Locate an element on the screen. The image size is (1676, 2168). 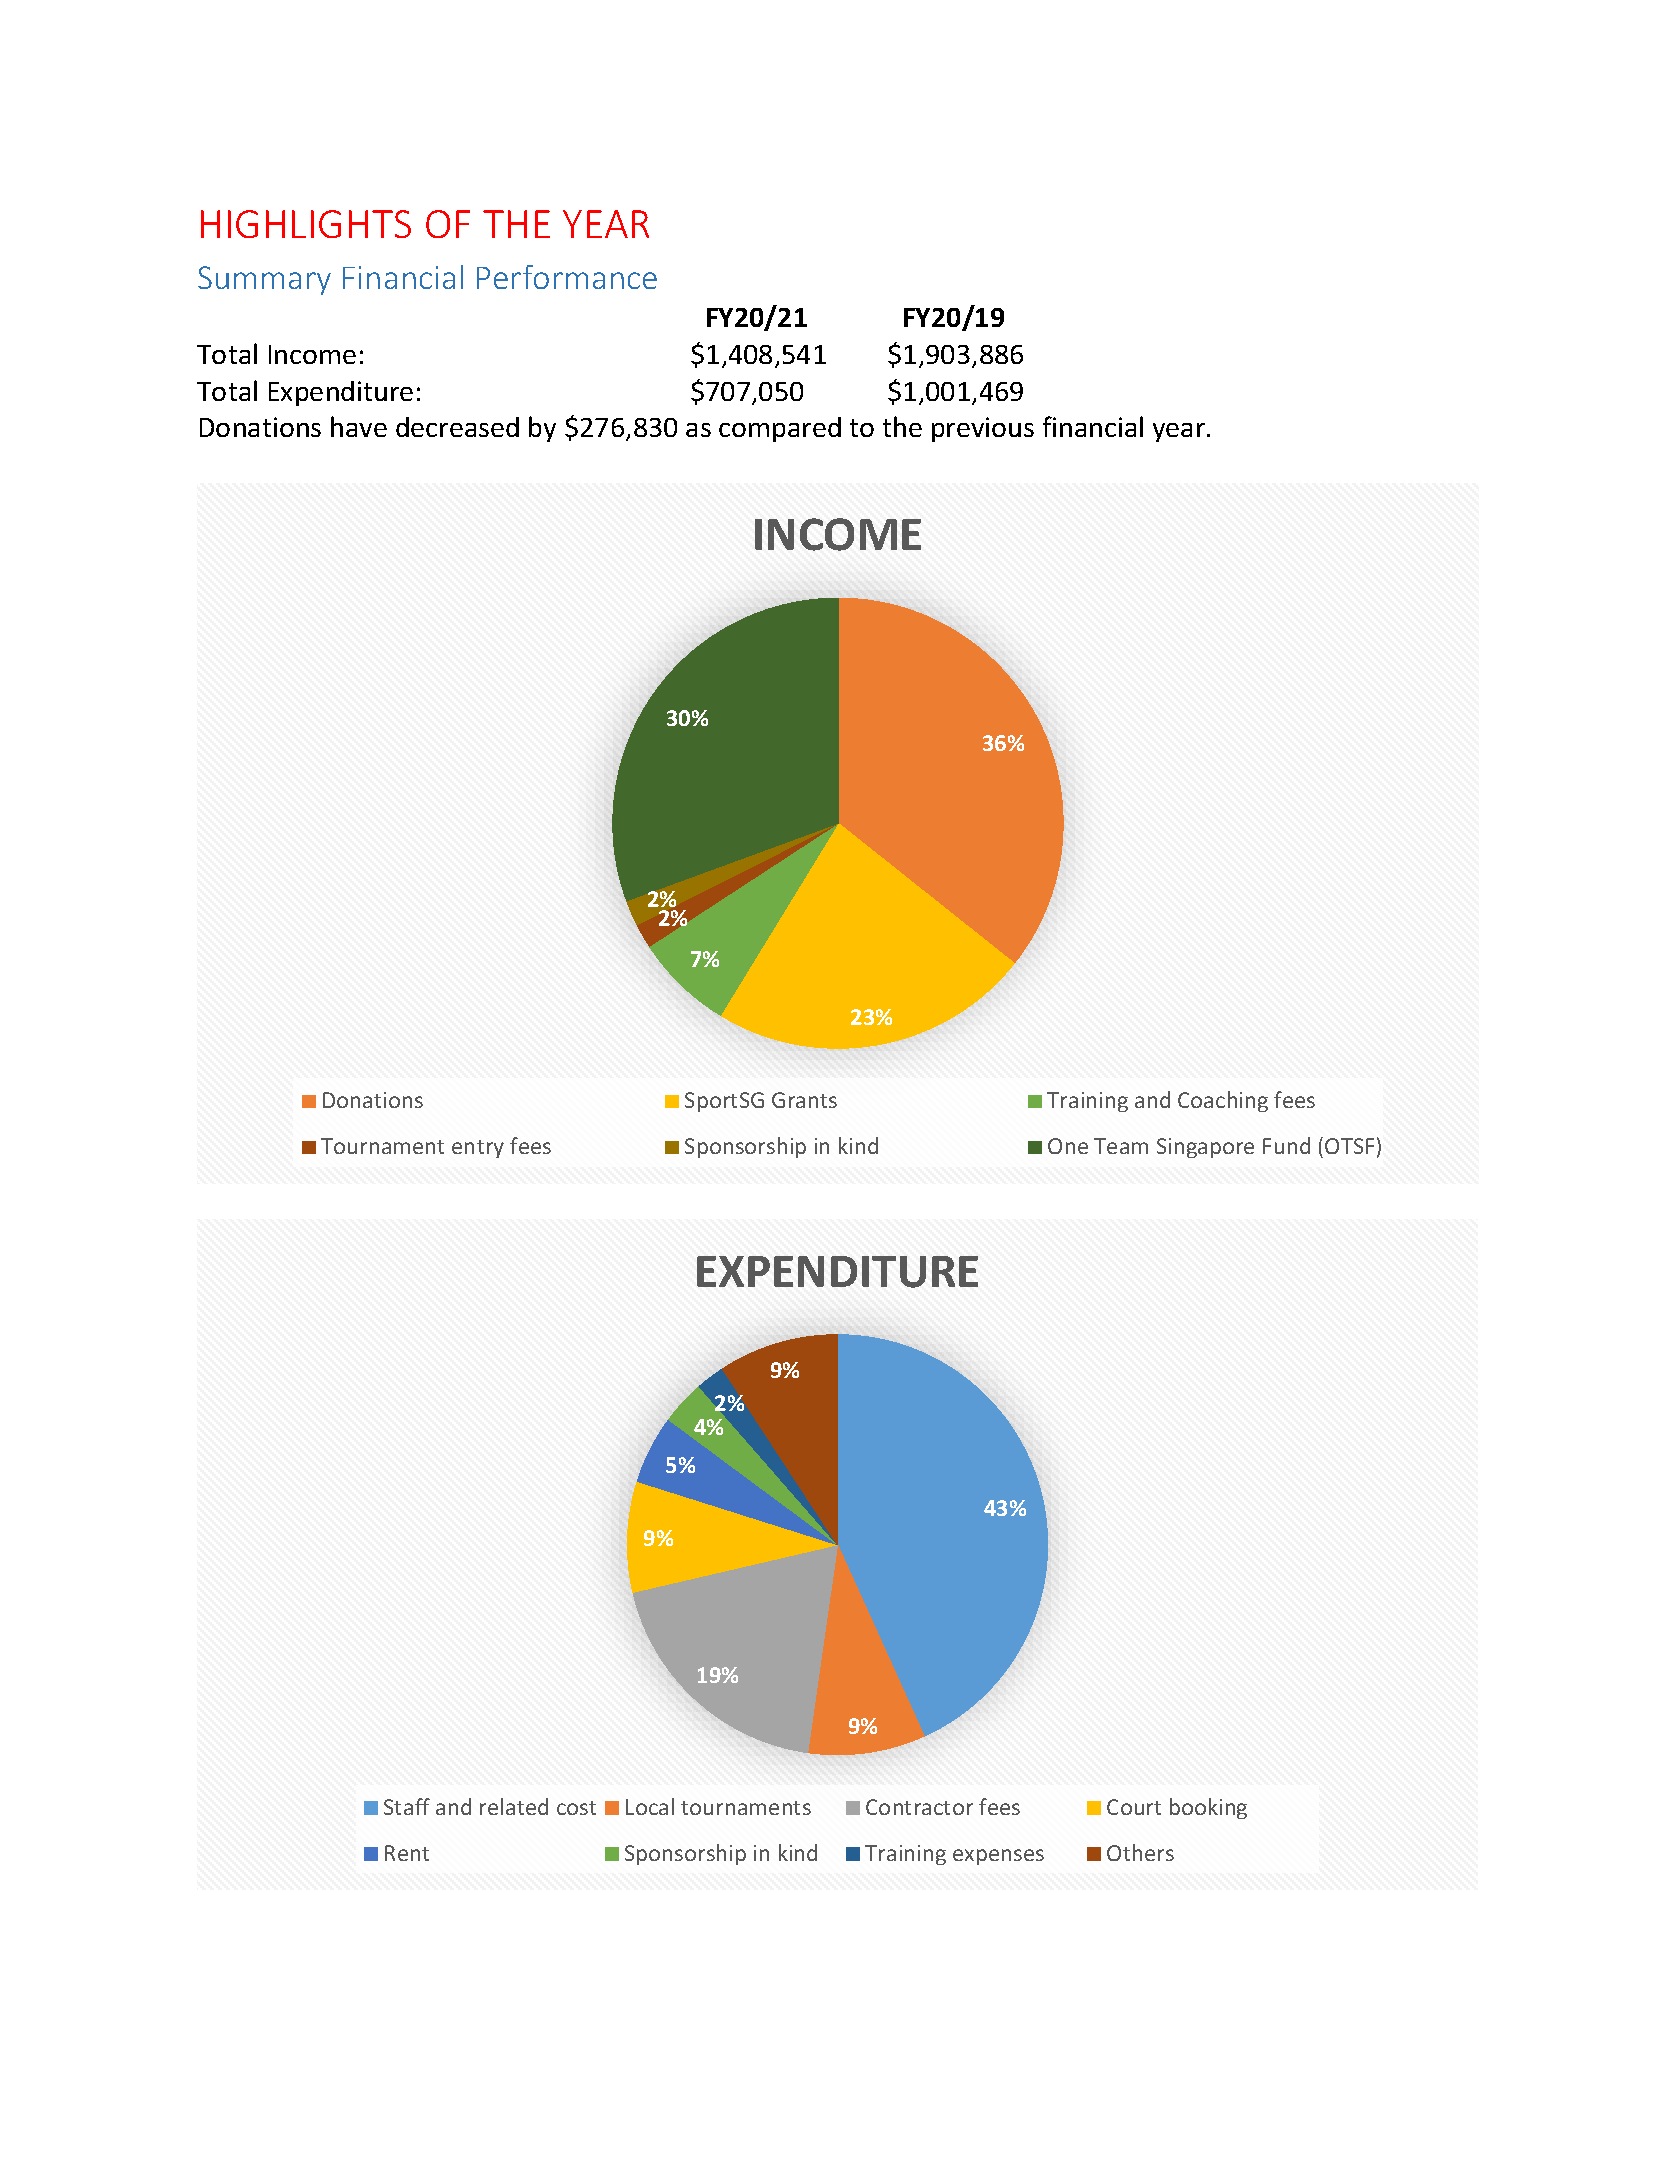
compared is located at coordinates (780, 429).
